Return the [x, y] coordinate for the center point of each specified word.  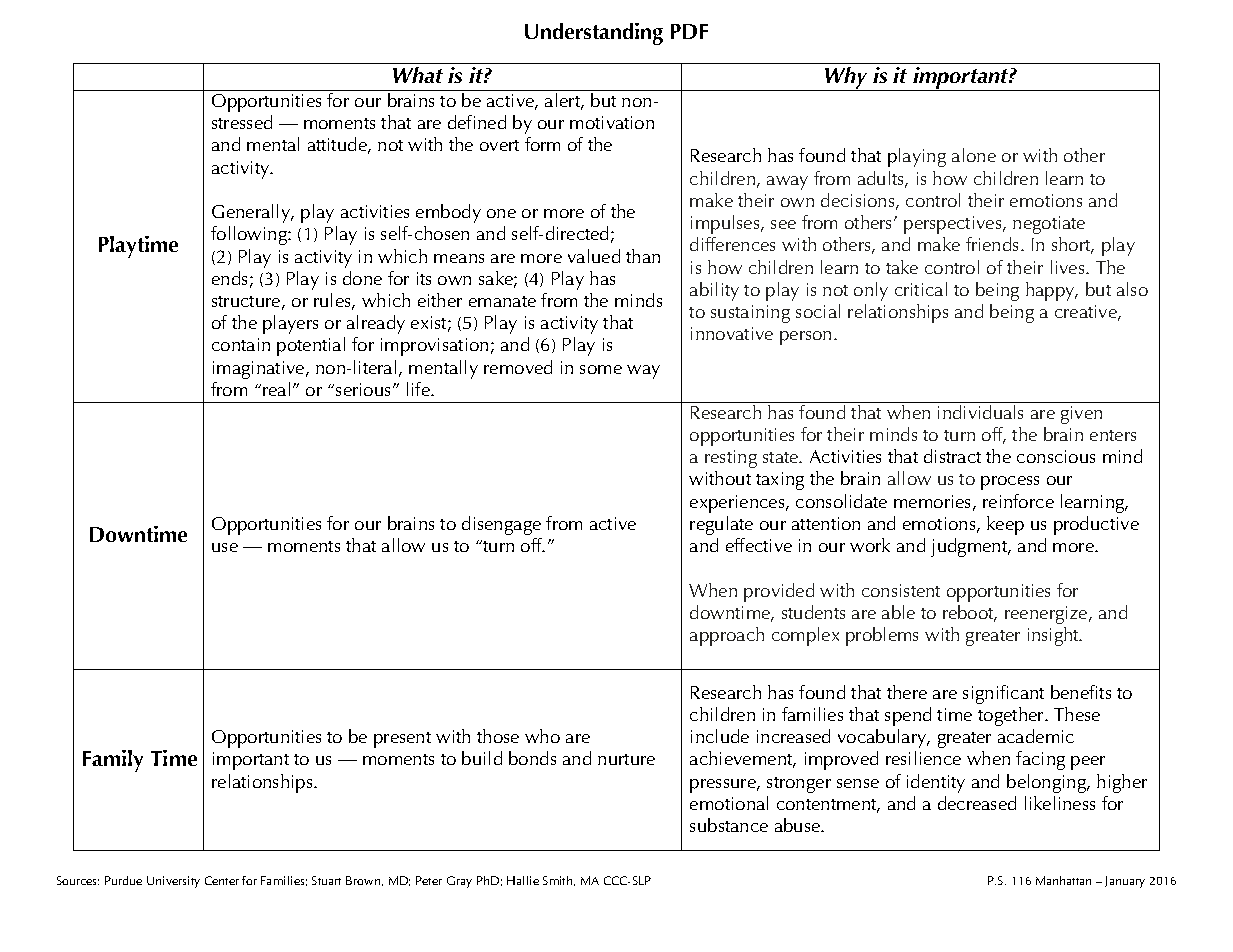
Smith [559, 881]
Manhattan [1063, 880]
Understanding [594, 34]
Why [846, 79]
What [418, 75]
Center [222, 880]
